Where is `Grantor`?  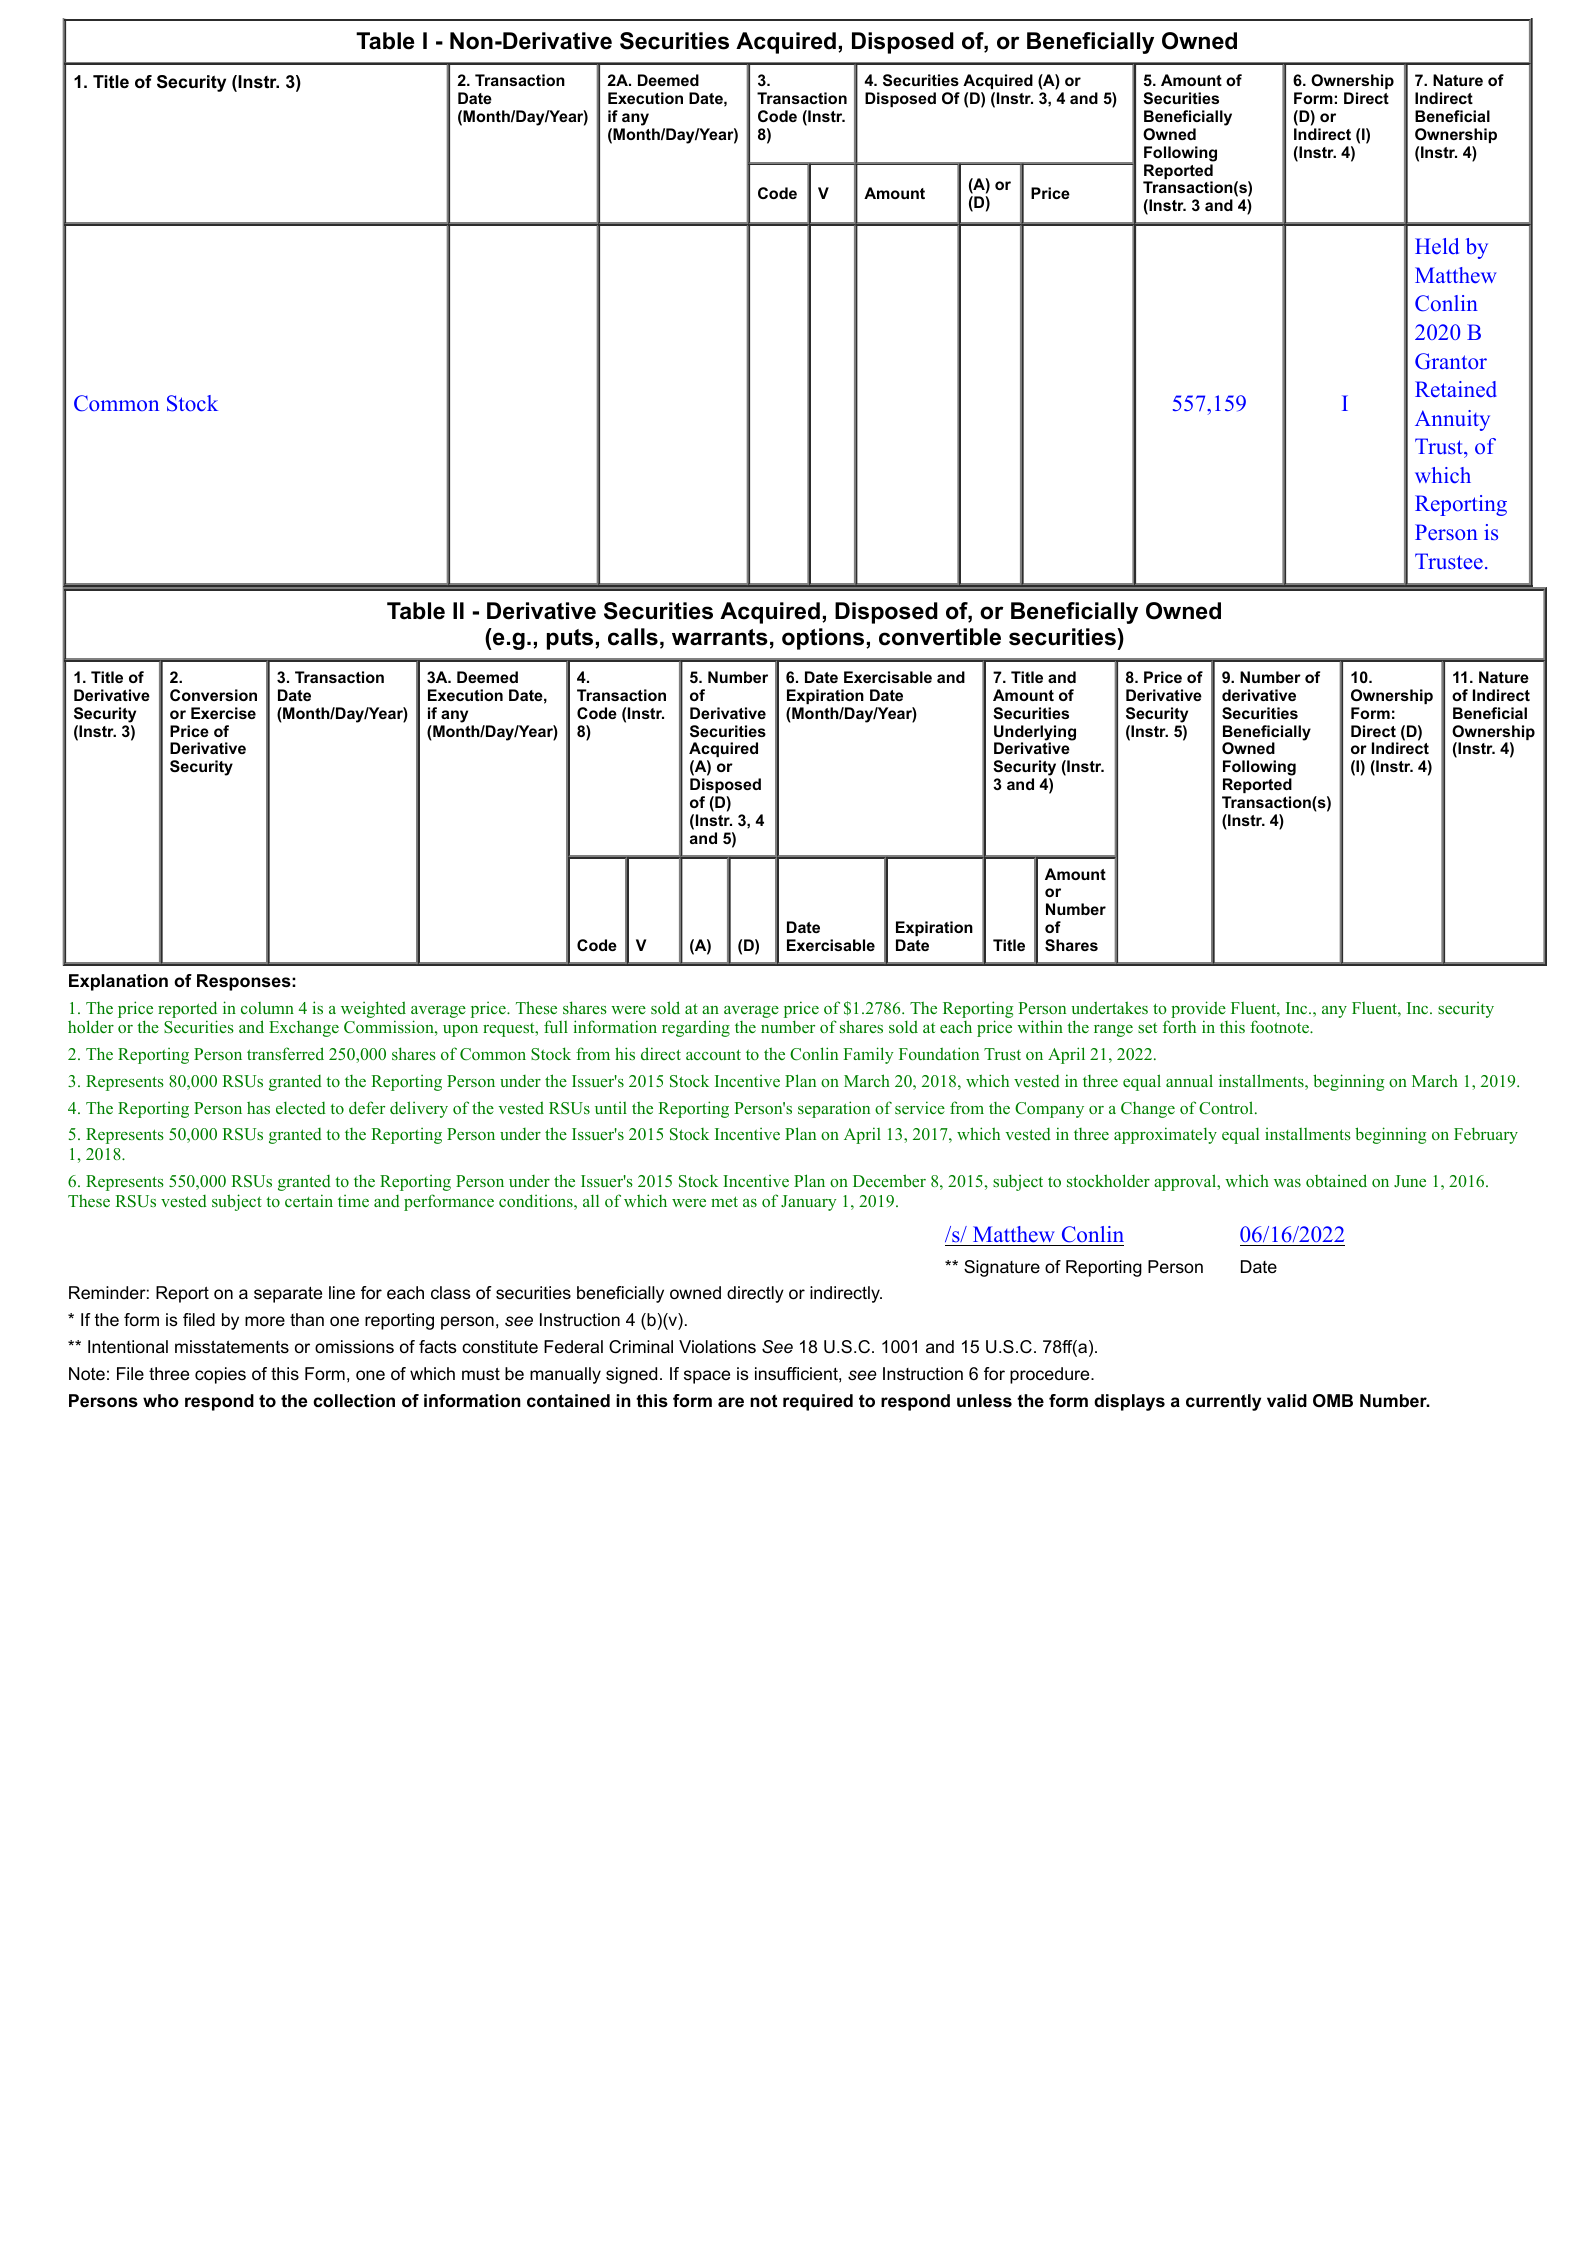
Grantor is located at coordinates (1451, 361).
